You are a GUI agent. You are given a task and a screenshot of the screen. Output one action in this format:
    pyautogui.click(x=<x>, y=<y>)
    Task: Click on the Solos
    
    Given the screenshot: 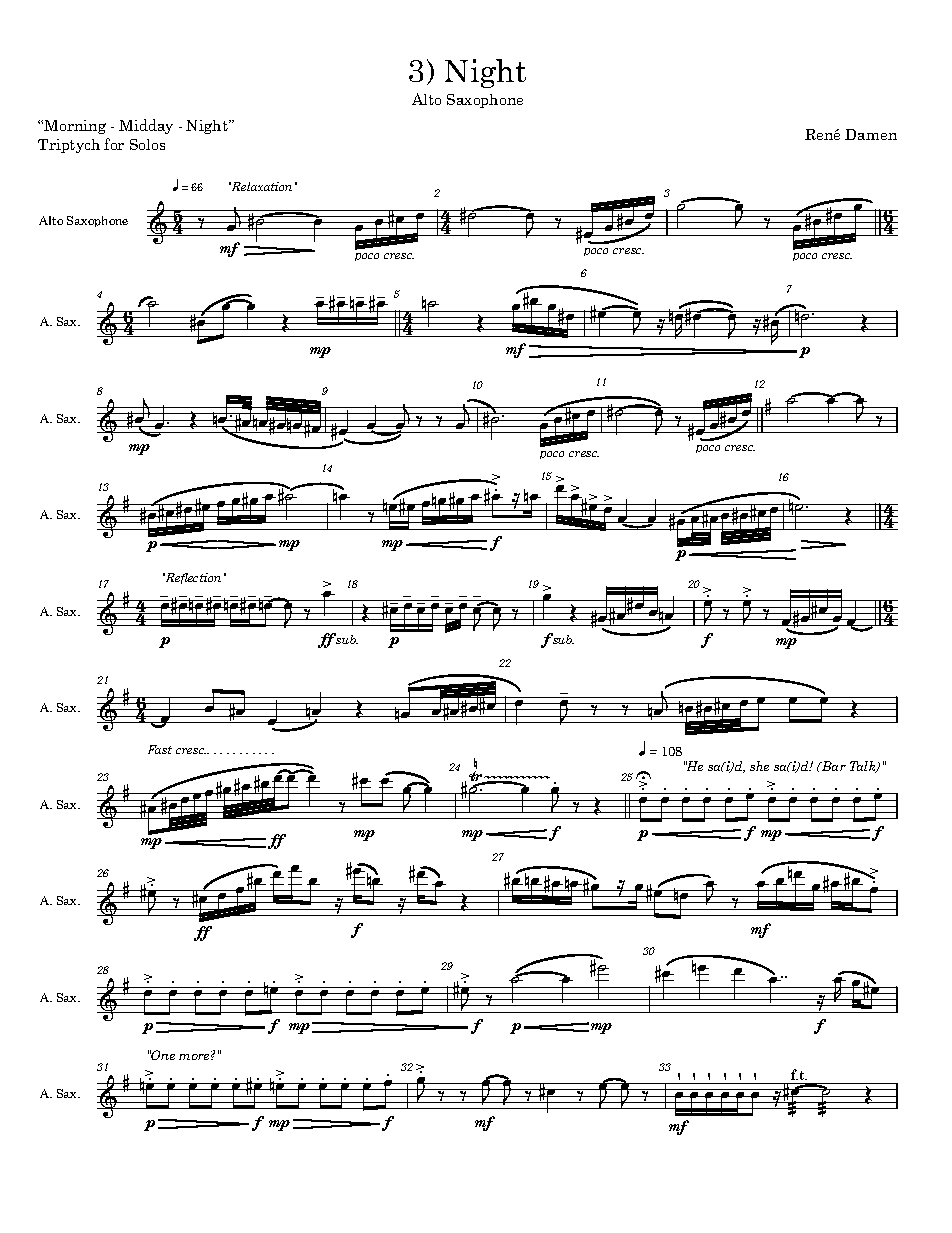 What is the action you would take?
    pyautogui.click(x=147, y=144)
